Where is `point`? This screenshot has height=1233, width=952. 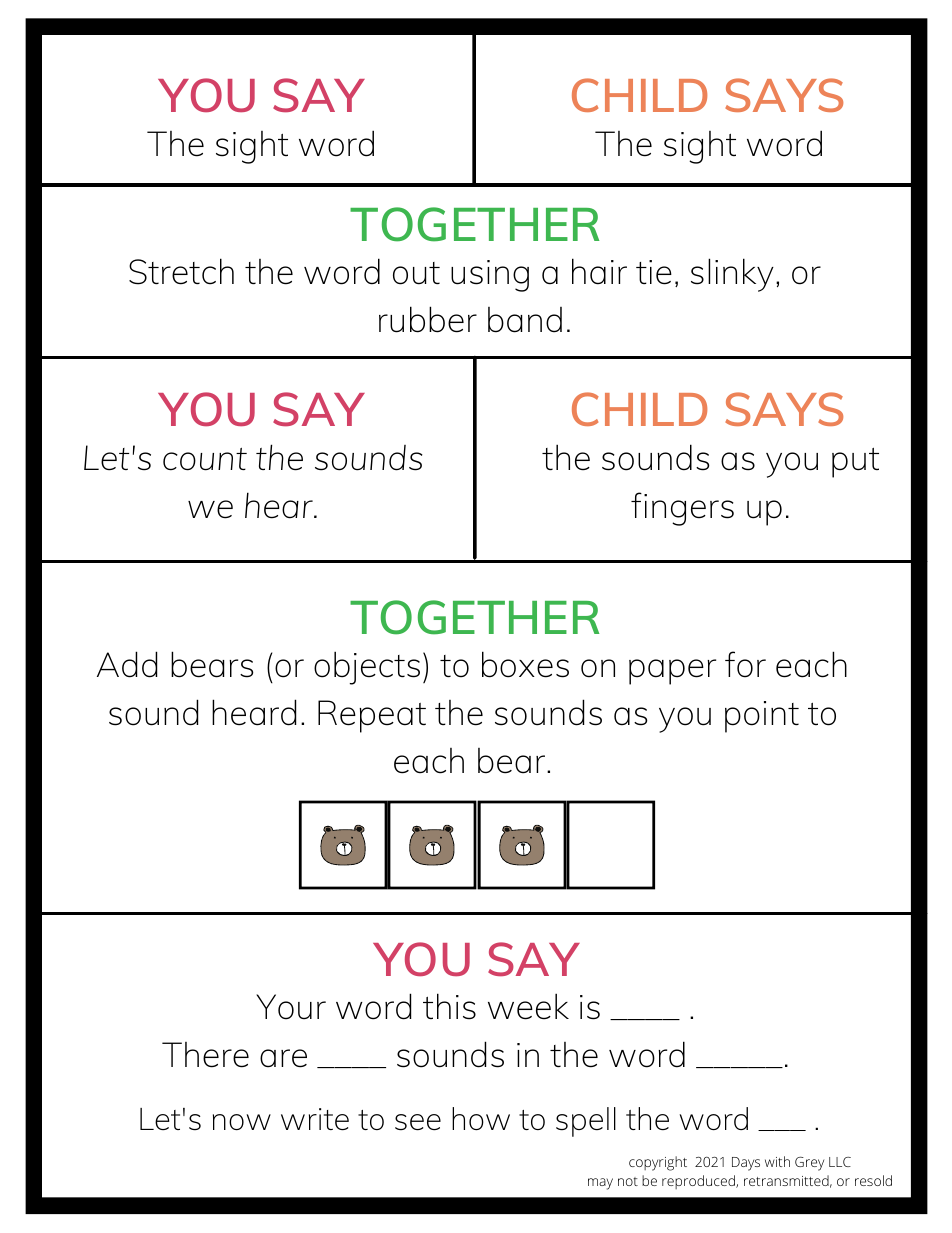
point is located at coordinates (762, 717).
